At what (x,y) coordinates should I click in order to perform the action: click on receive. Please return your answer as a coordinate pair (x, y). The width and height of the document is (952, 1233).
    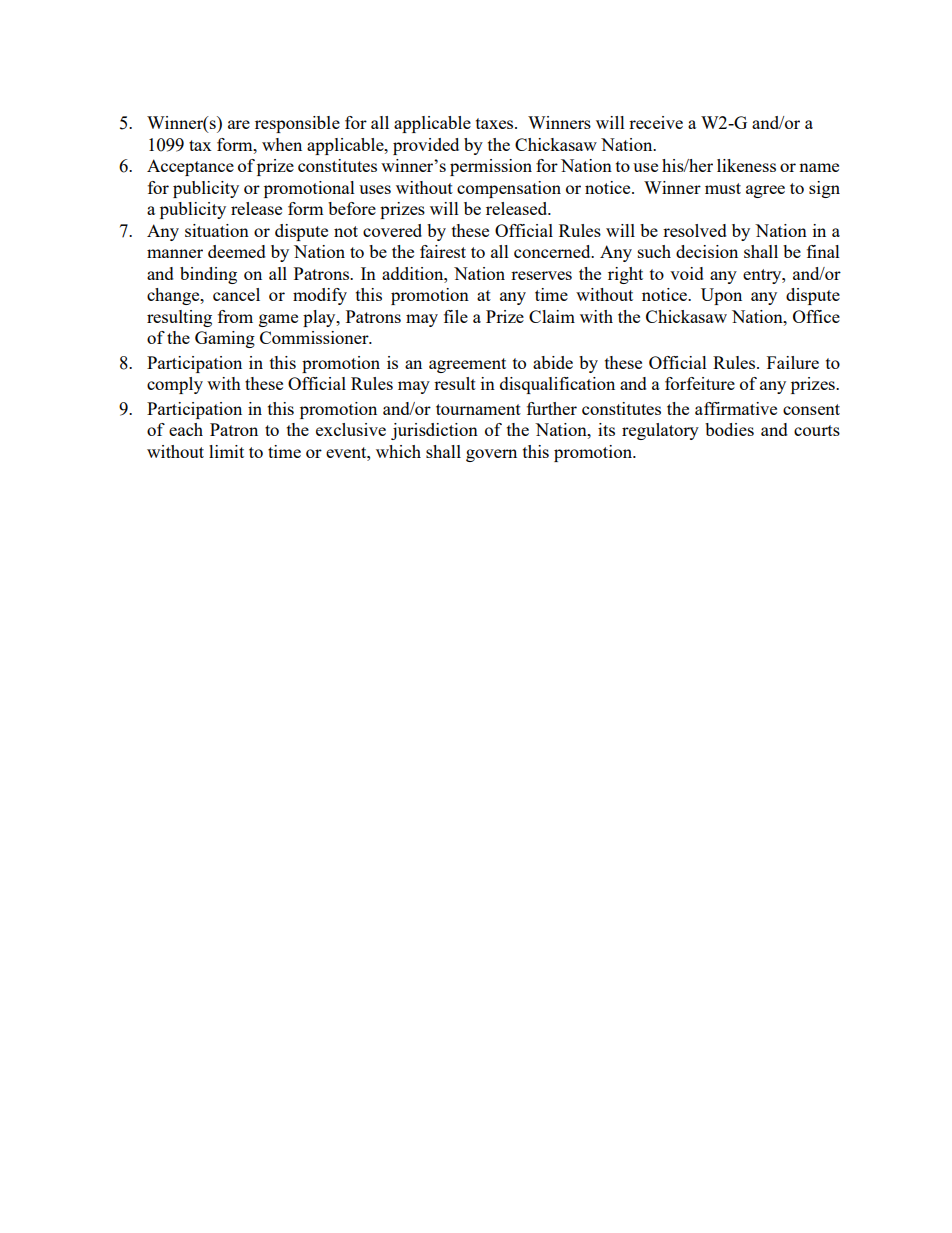
    Looking at the image, I should click on (656, 122).
